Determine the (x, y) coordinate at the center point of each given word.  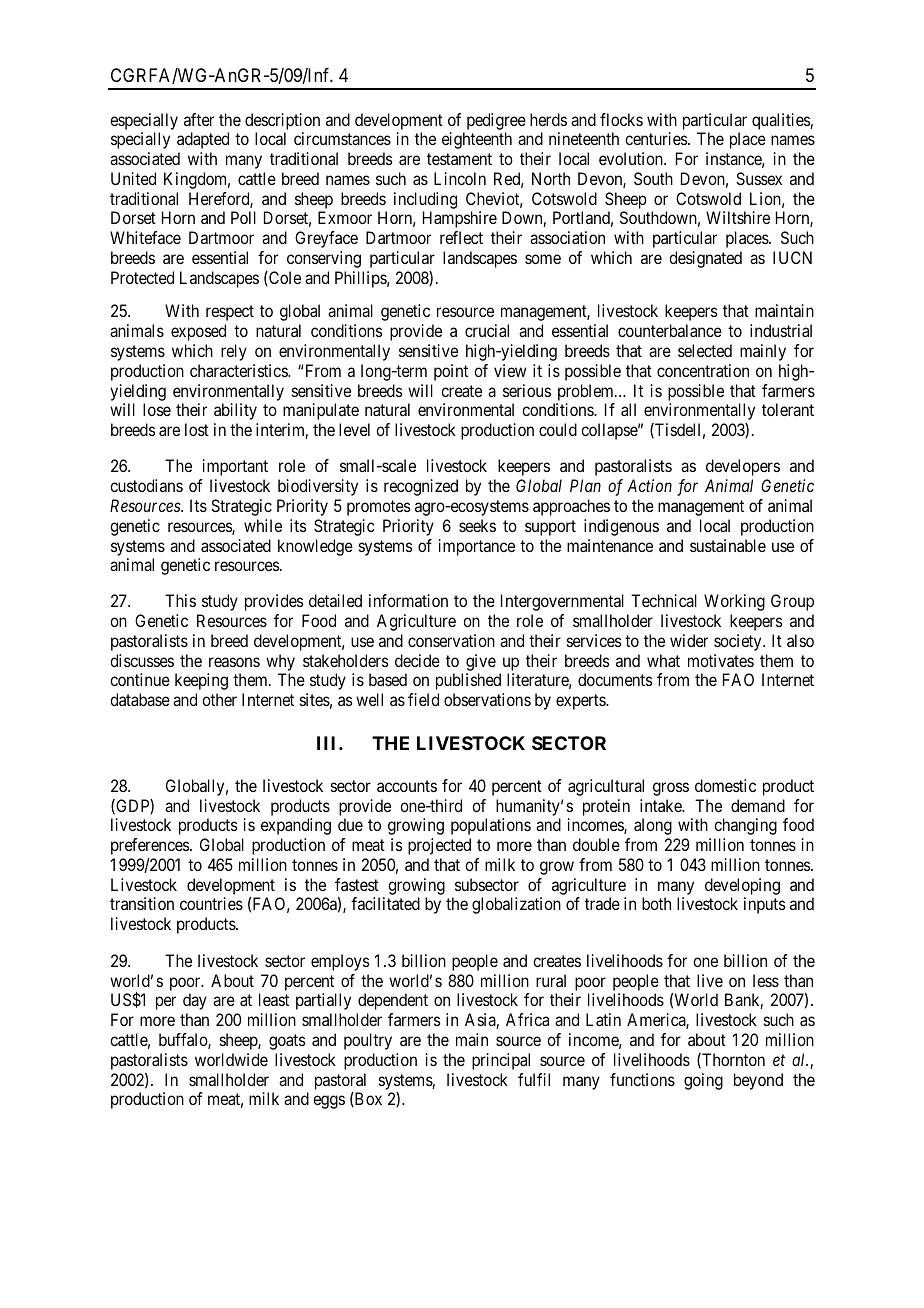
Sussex (759, 178)
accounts (407, 786)
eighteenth (477, 140)
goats (287, 1042)
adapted (203, 140)
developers (743, 467)
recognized (421, 487)
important (235, 467)
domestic (725, 785)
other (219, 699)
